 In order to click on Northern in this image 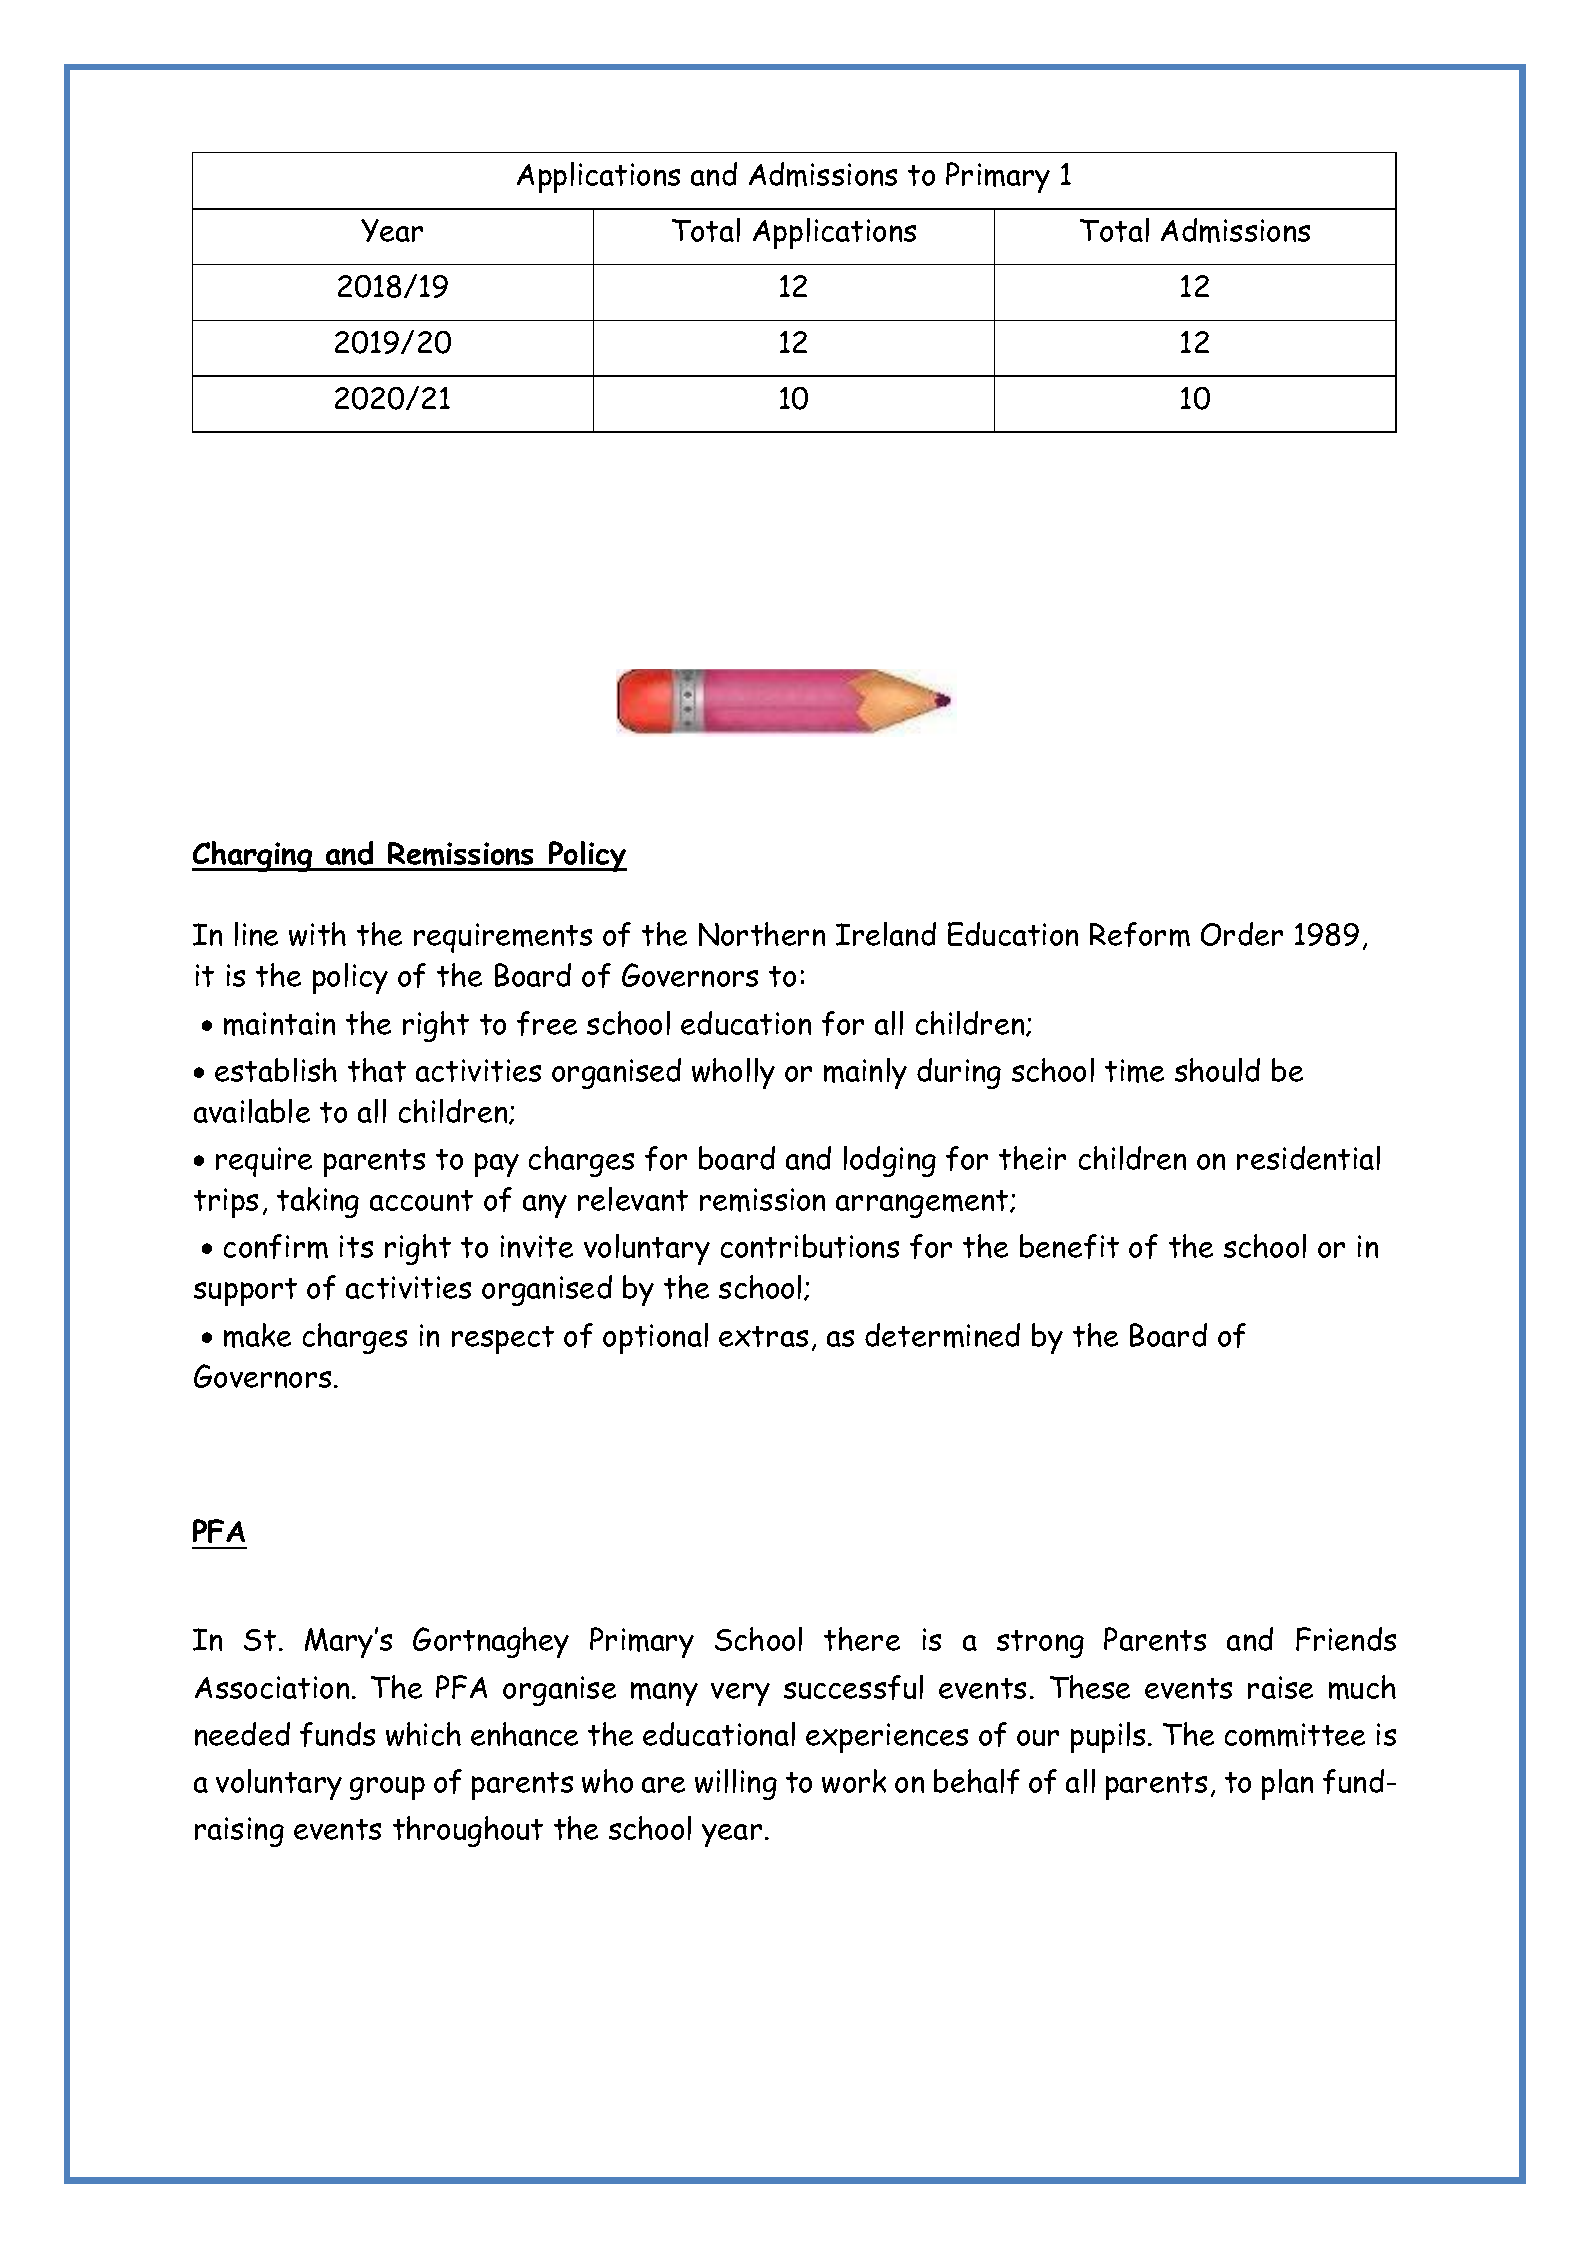, I will do `click(762, 934)`.
